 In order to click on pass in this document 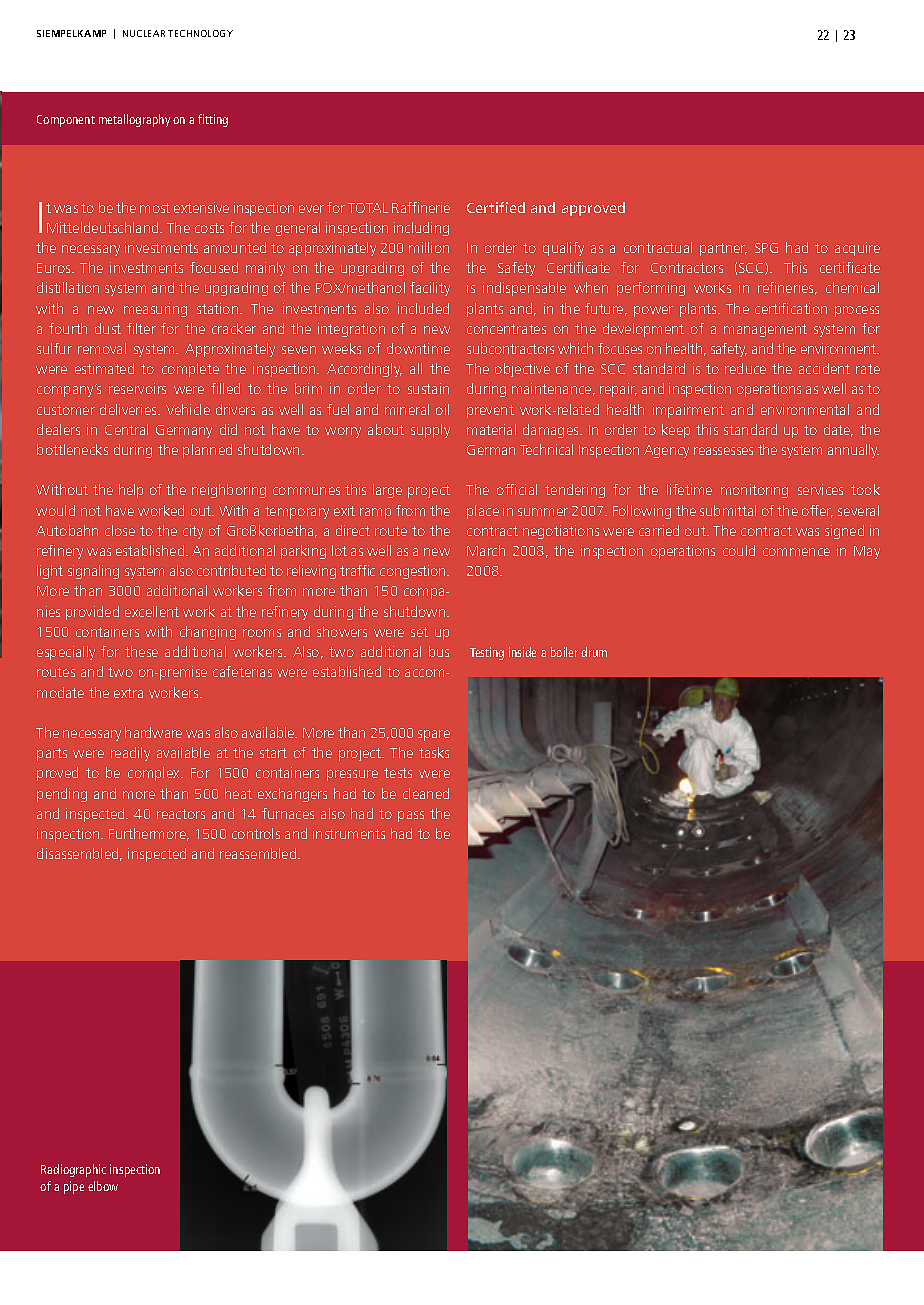, I will do `click(411, 816)`.
